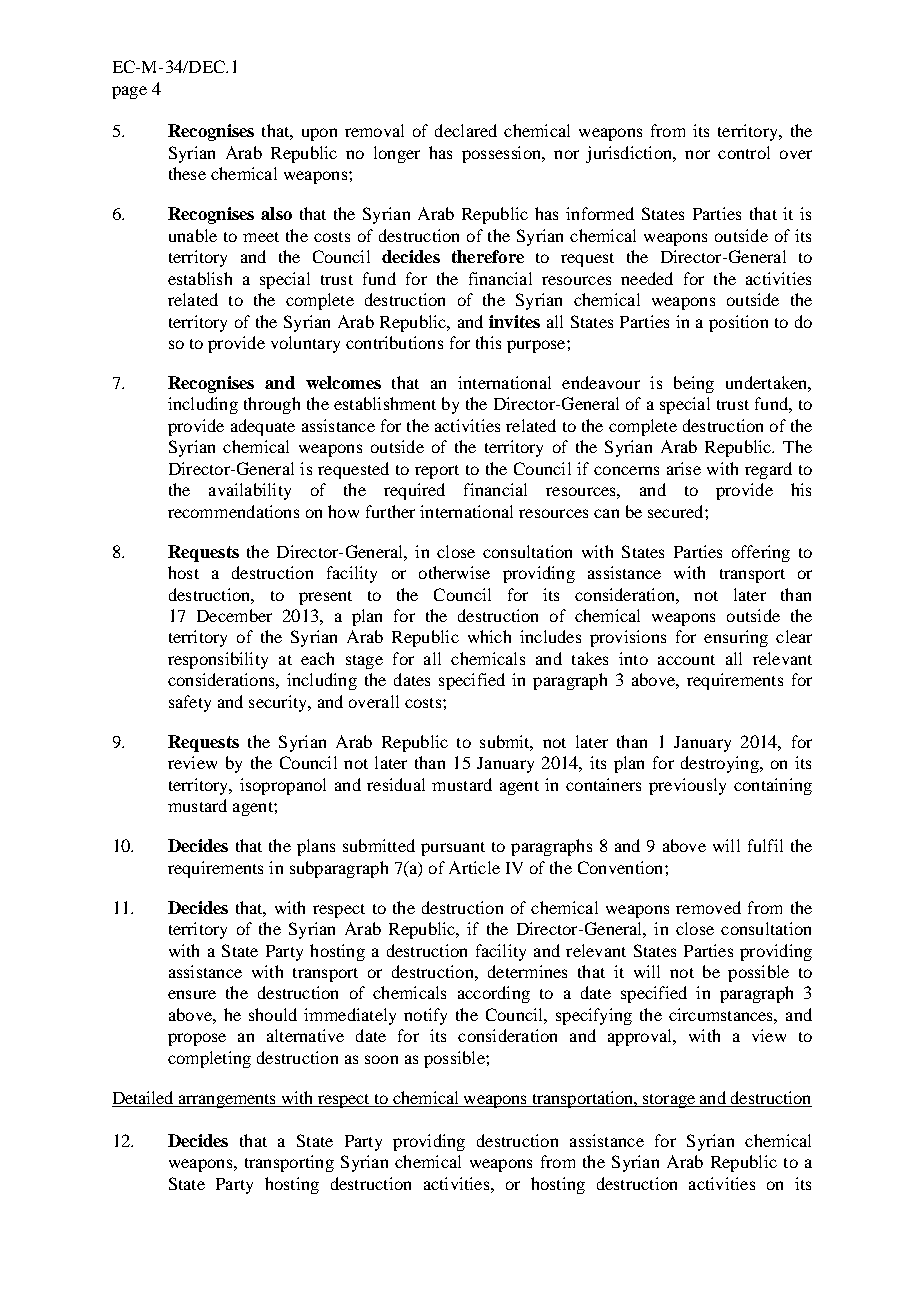 This screenshot has width=924, height=1308. What do you see at coordinates (684, 468) in the screenshot?
I see `arise` at bounding box center [684, 468].
